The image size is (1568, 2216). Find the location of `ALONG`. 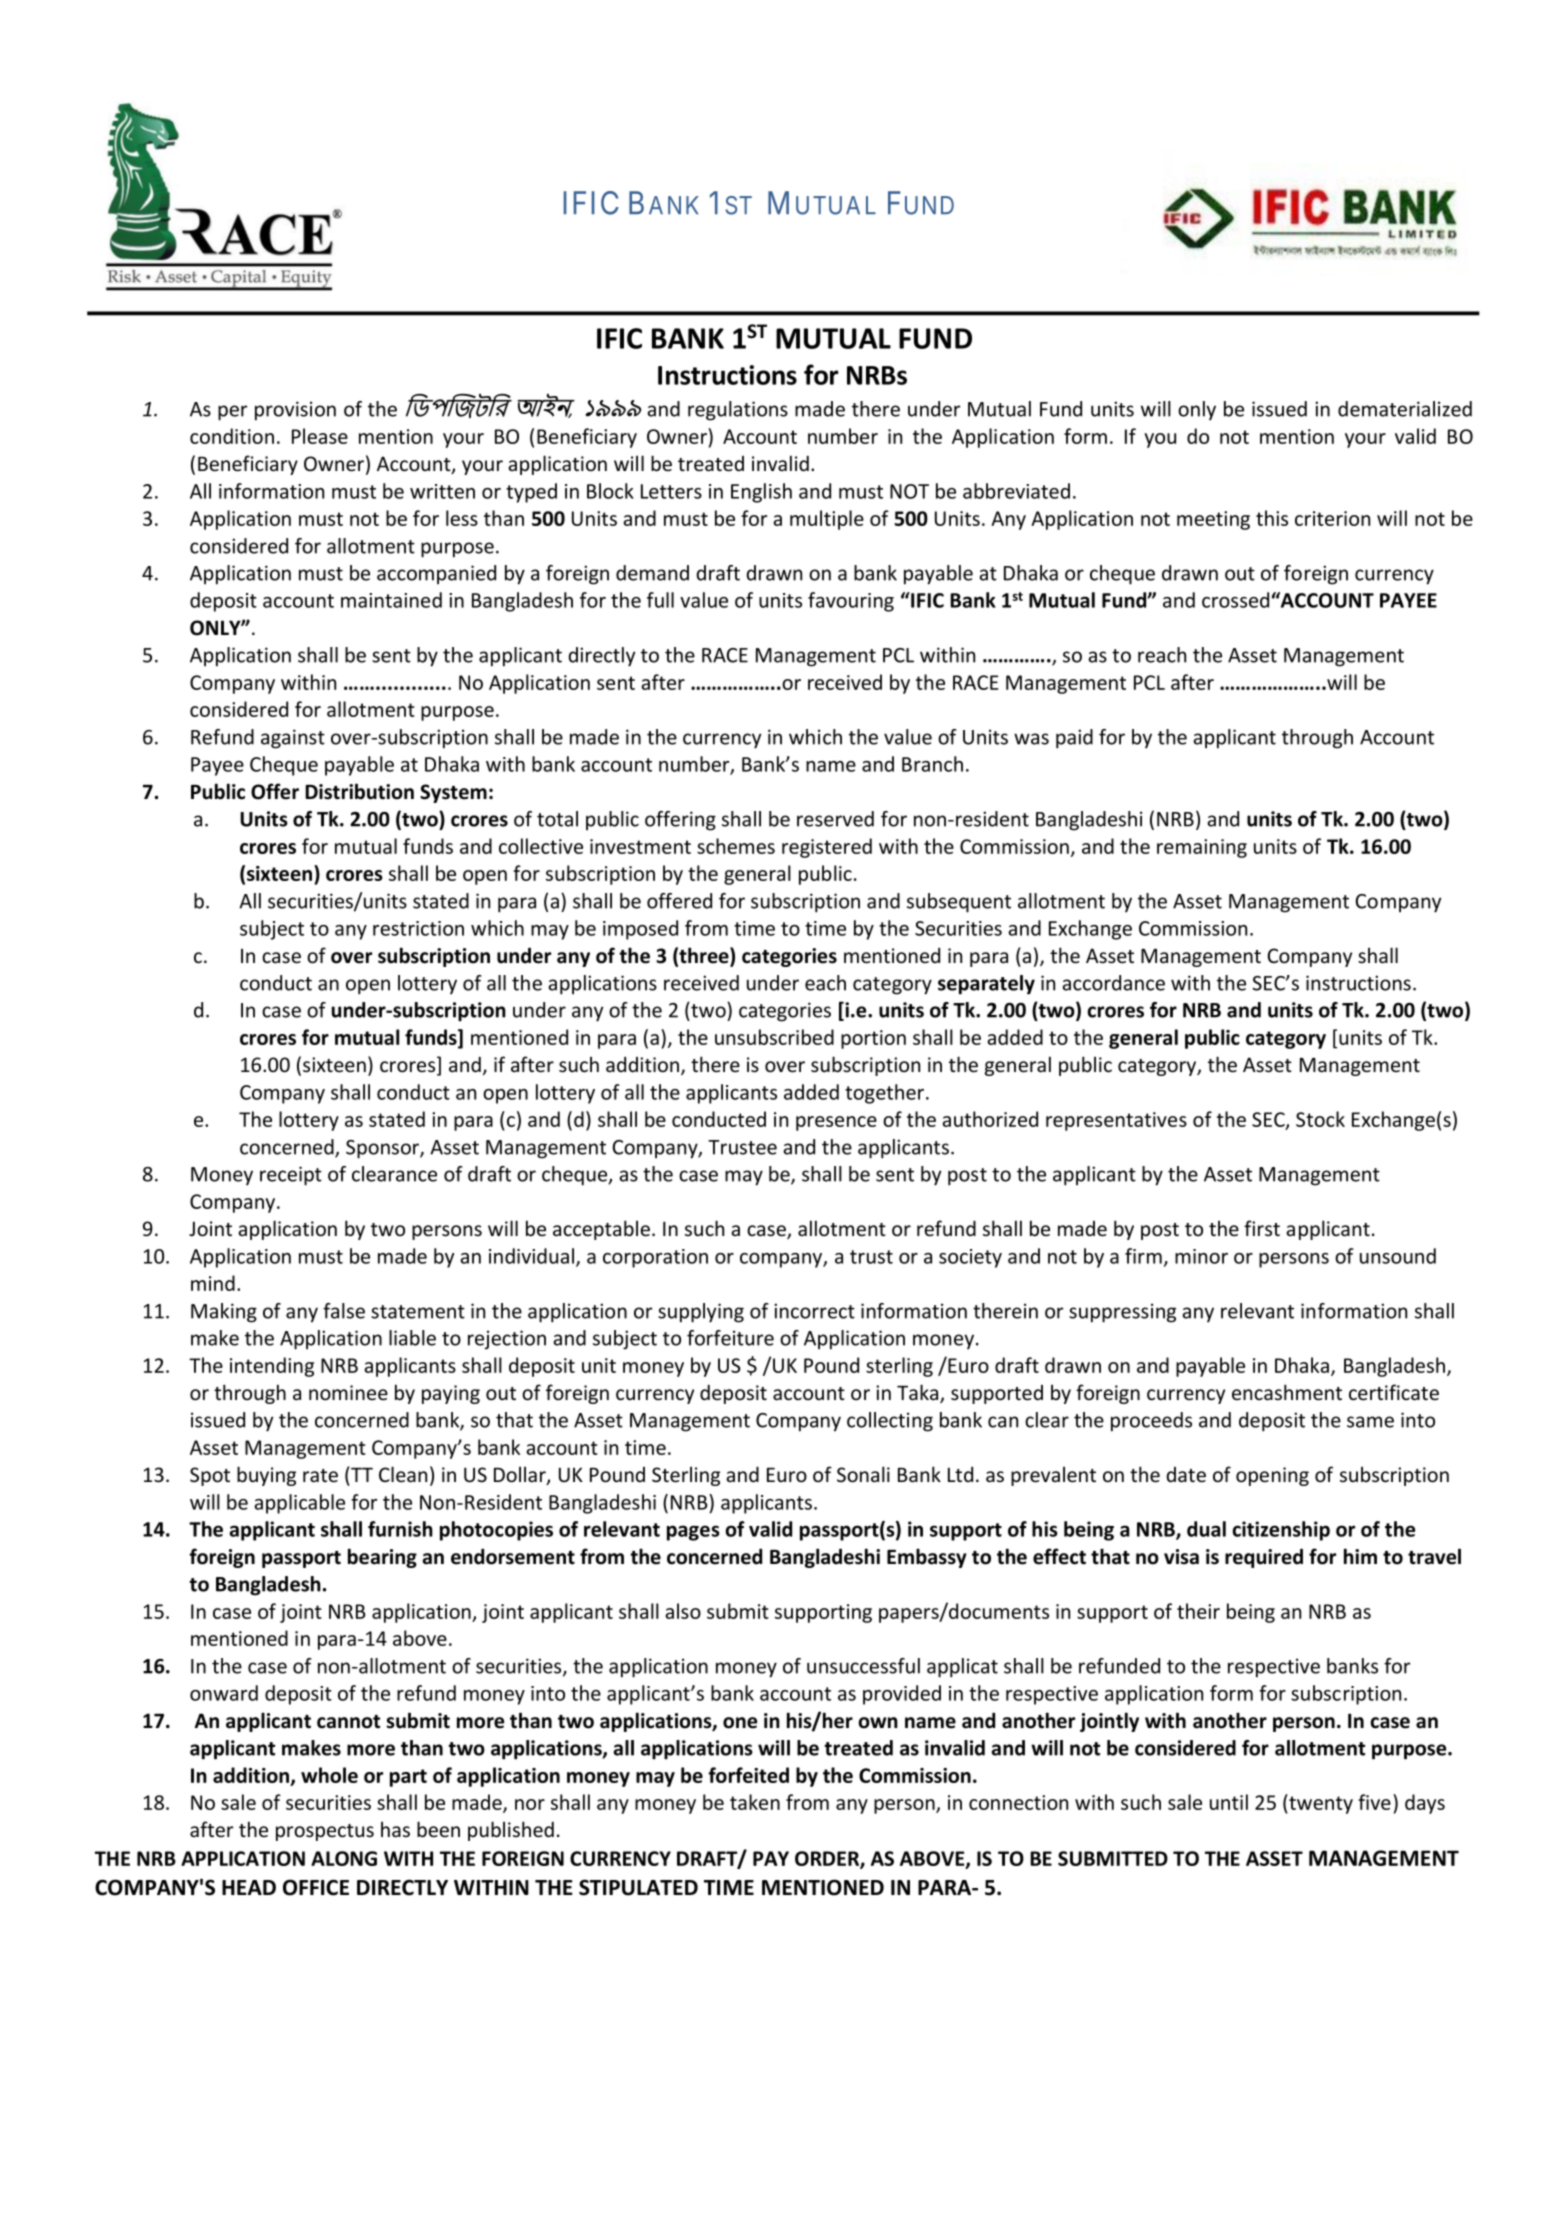

ALONG is located at coordinates (344, 1858).
